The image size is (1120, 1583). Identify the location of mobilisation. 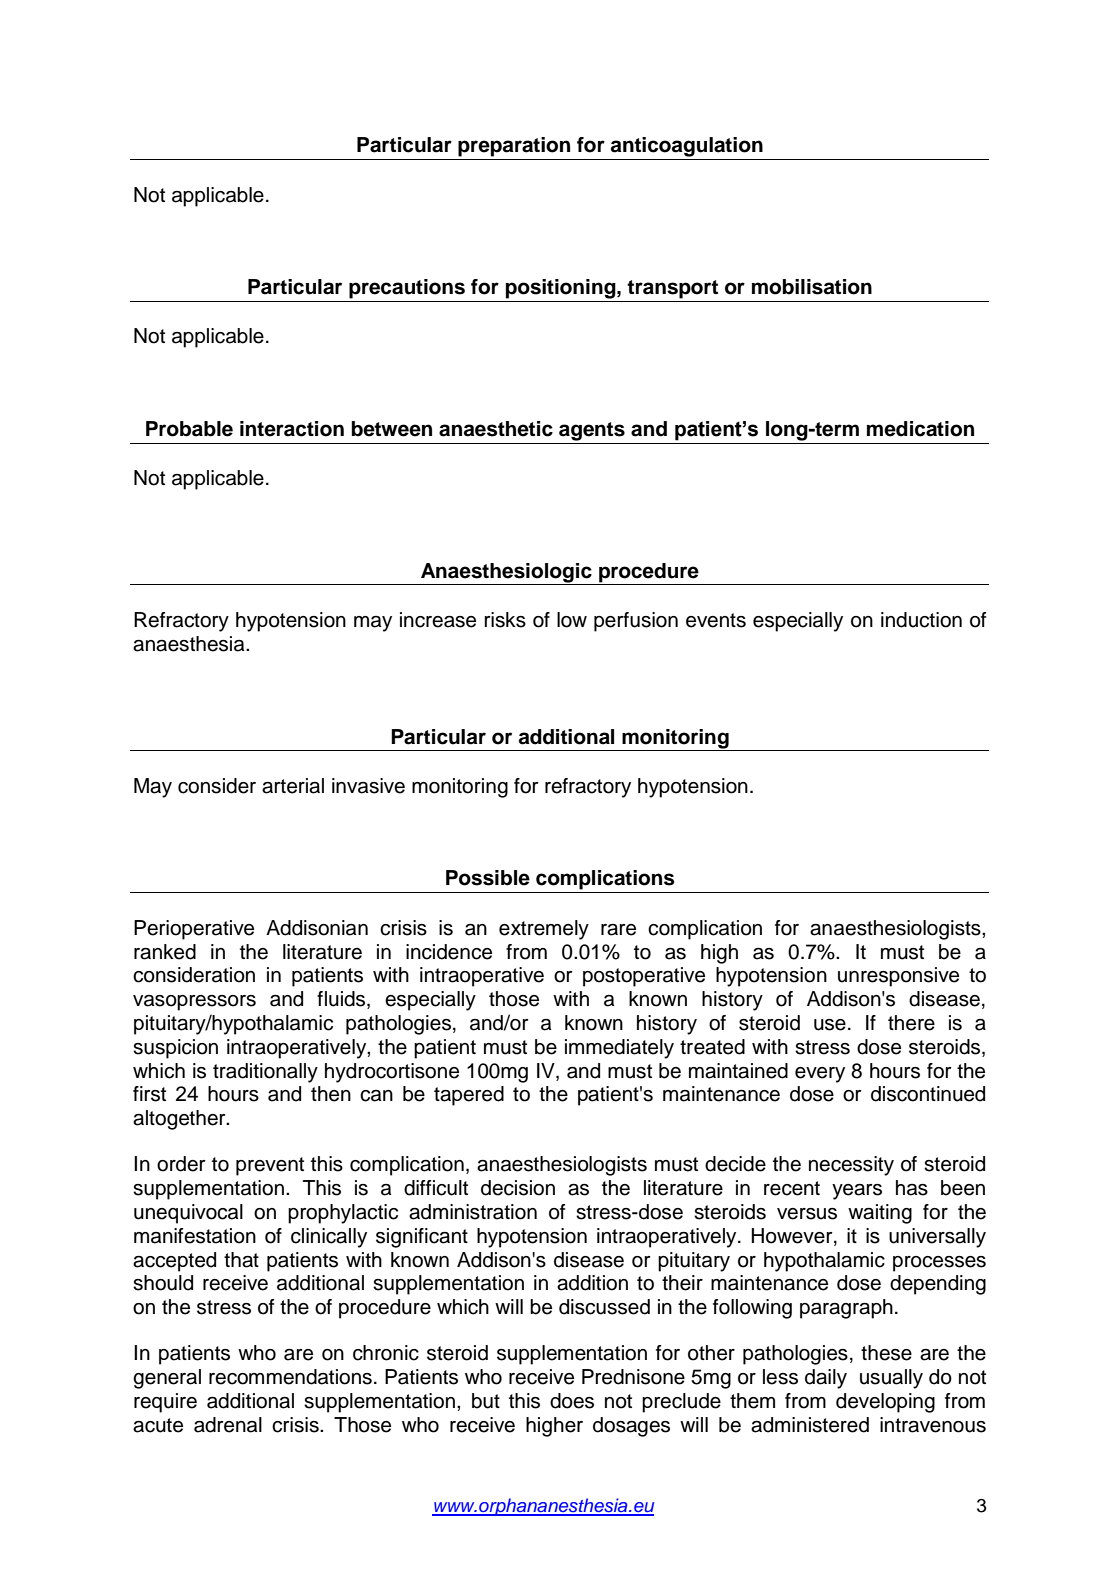
(812, 287).
